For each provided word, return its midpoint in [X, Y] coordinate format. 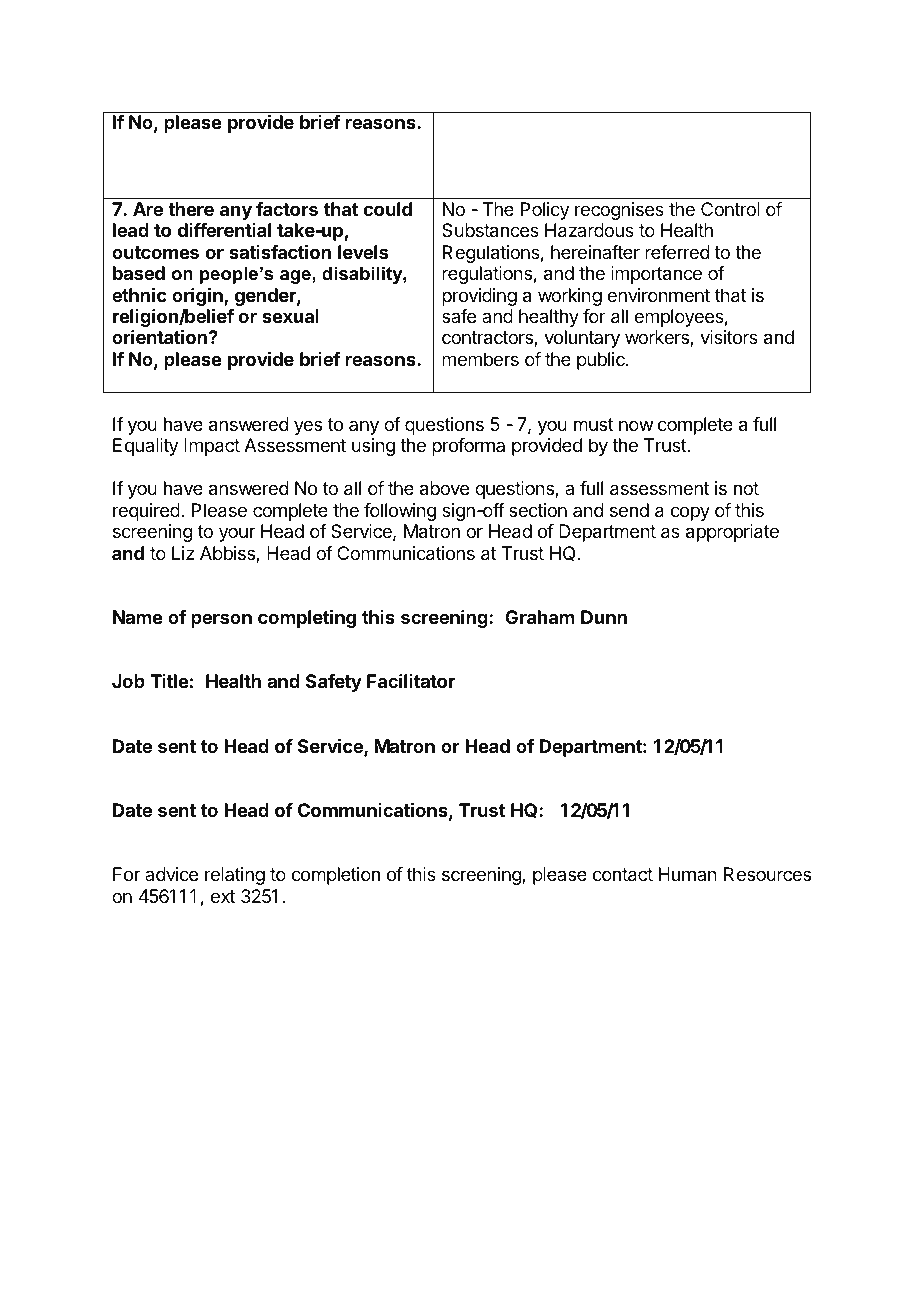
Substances [490, 230]
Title [169, 681]
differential [224, 230]
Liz [183, 553]
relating [235, 876]
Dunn [604, 617]
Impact [212, 447]
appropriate [732, 533]
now [636, 425]
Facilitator [411, 681]
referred [677, 252]
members [480, 359]
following [400, 512]
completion [336, 876]
